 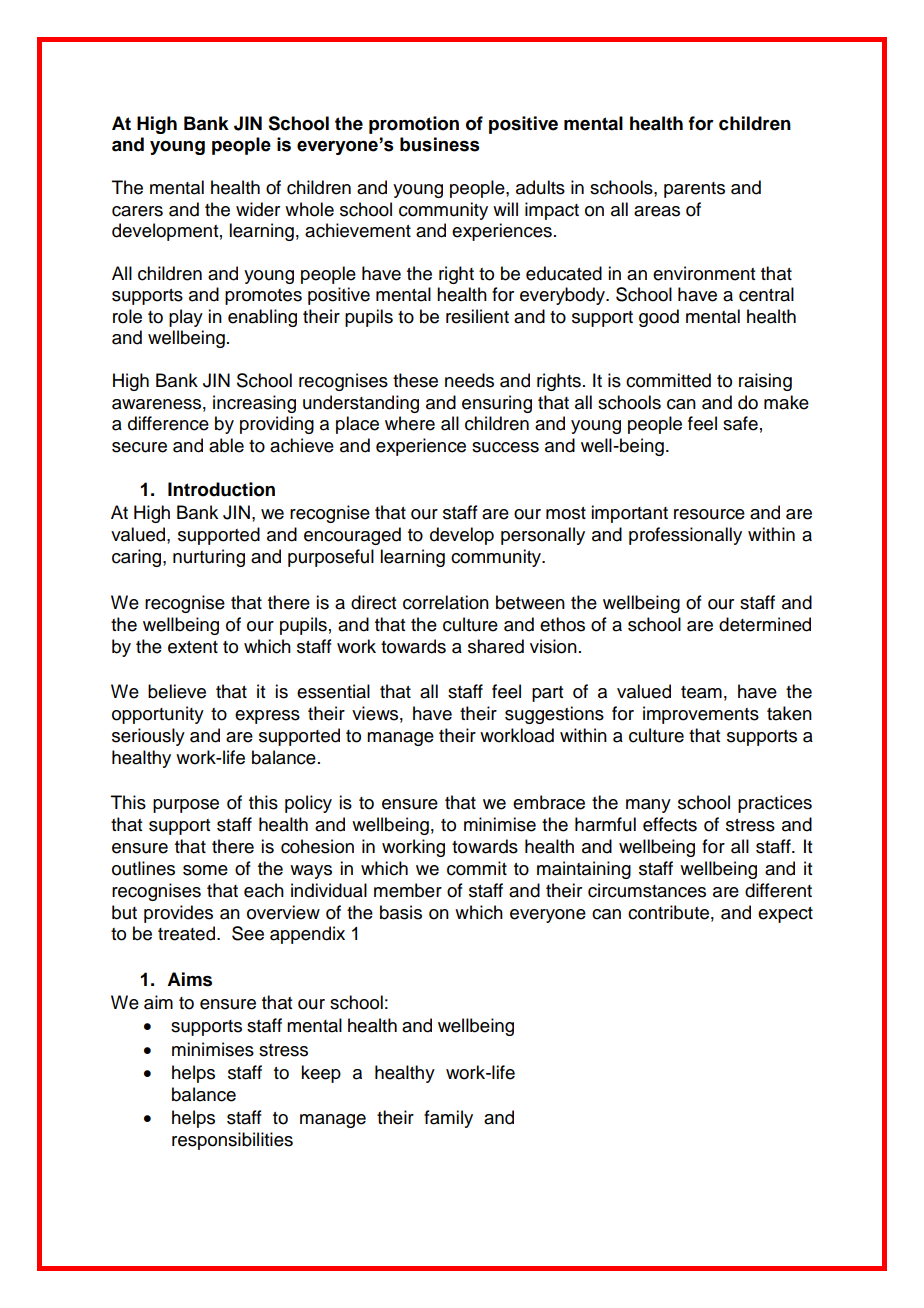 I want to click on parents, so click(x=694, y=190).
